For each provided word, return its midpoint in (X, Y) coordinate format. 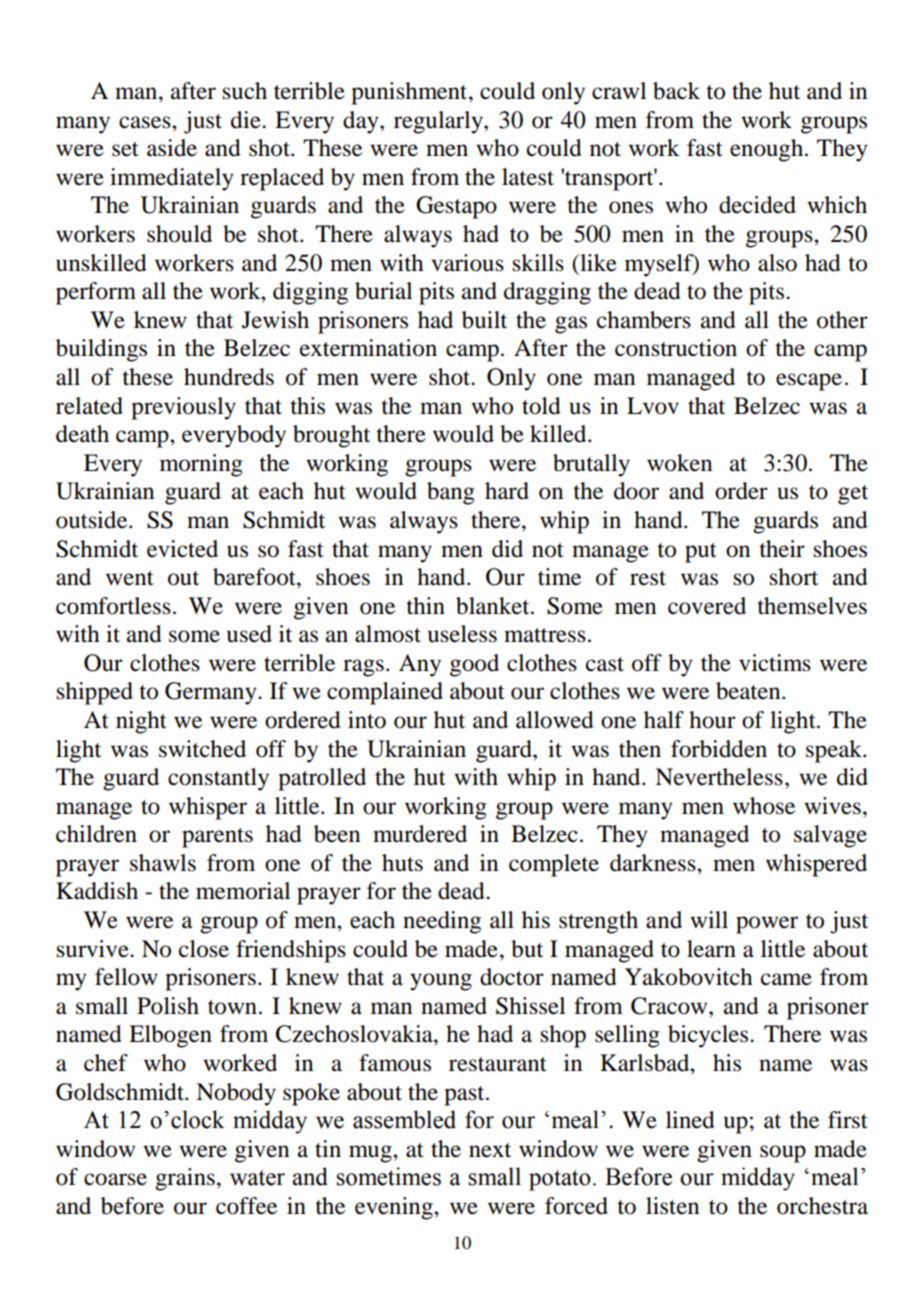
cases (146, 122)
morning (201, 465)
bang (451, 493)
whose (764, 806)
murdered (420, 834)
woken (679, 463)
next (490, 1150)
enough (768, 150)
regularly (439, 122)
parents (217, 838)
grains (185, 1179)
